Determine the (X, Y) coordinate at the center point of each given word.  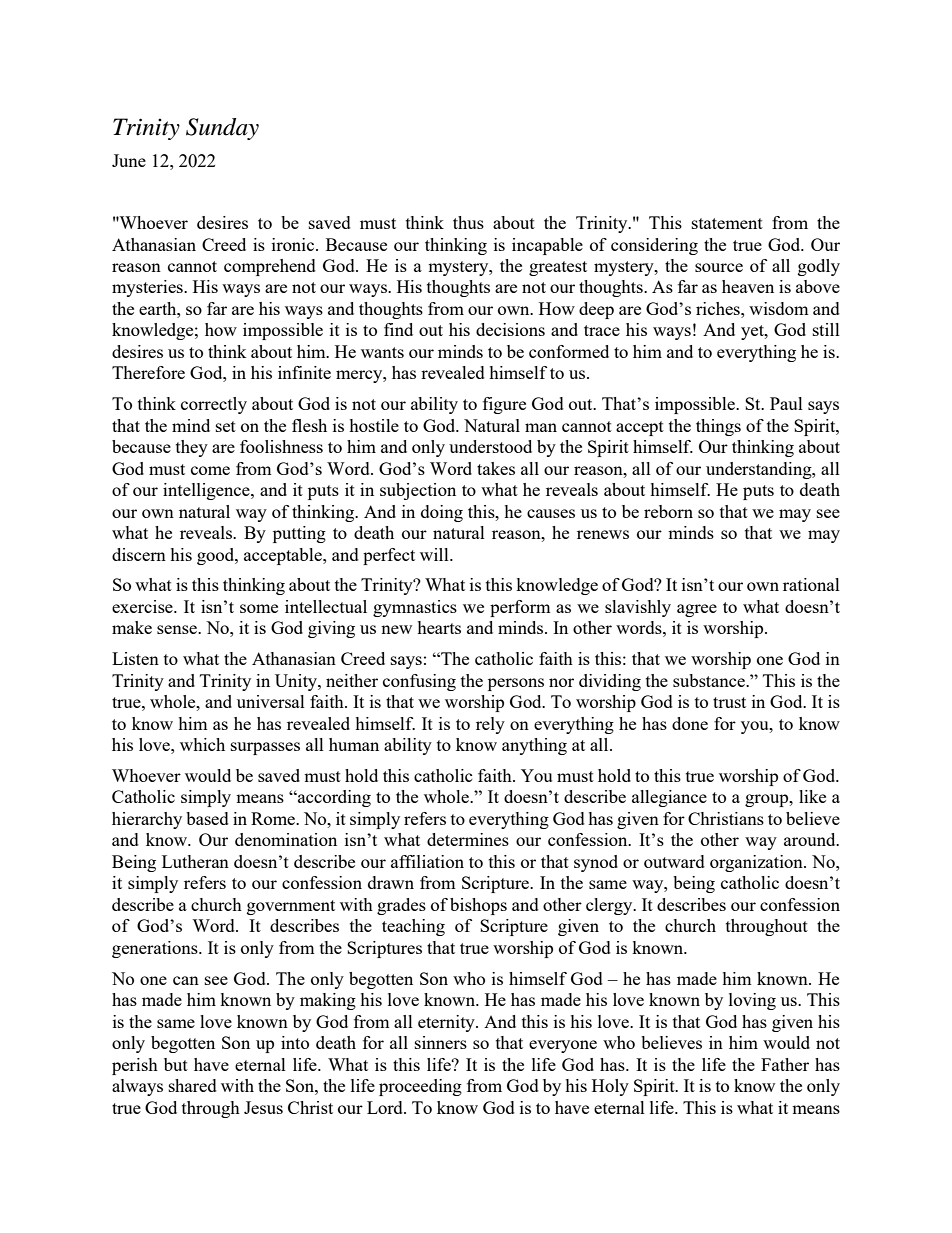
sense (178, 629)
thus (468, 222)
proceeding (420, 1087)
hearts (439, 627)
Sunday (222, 129)
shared (193, 1085)
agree (697, 610)
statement (727, 223)
